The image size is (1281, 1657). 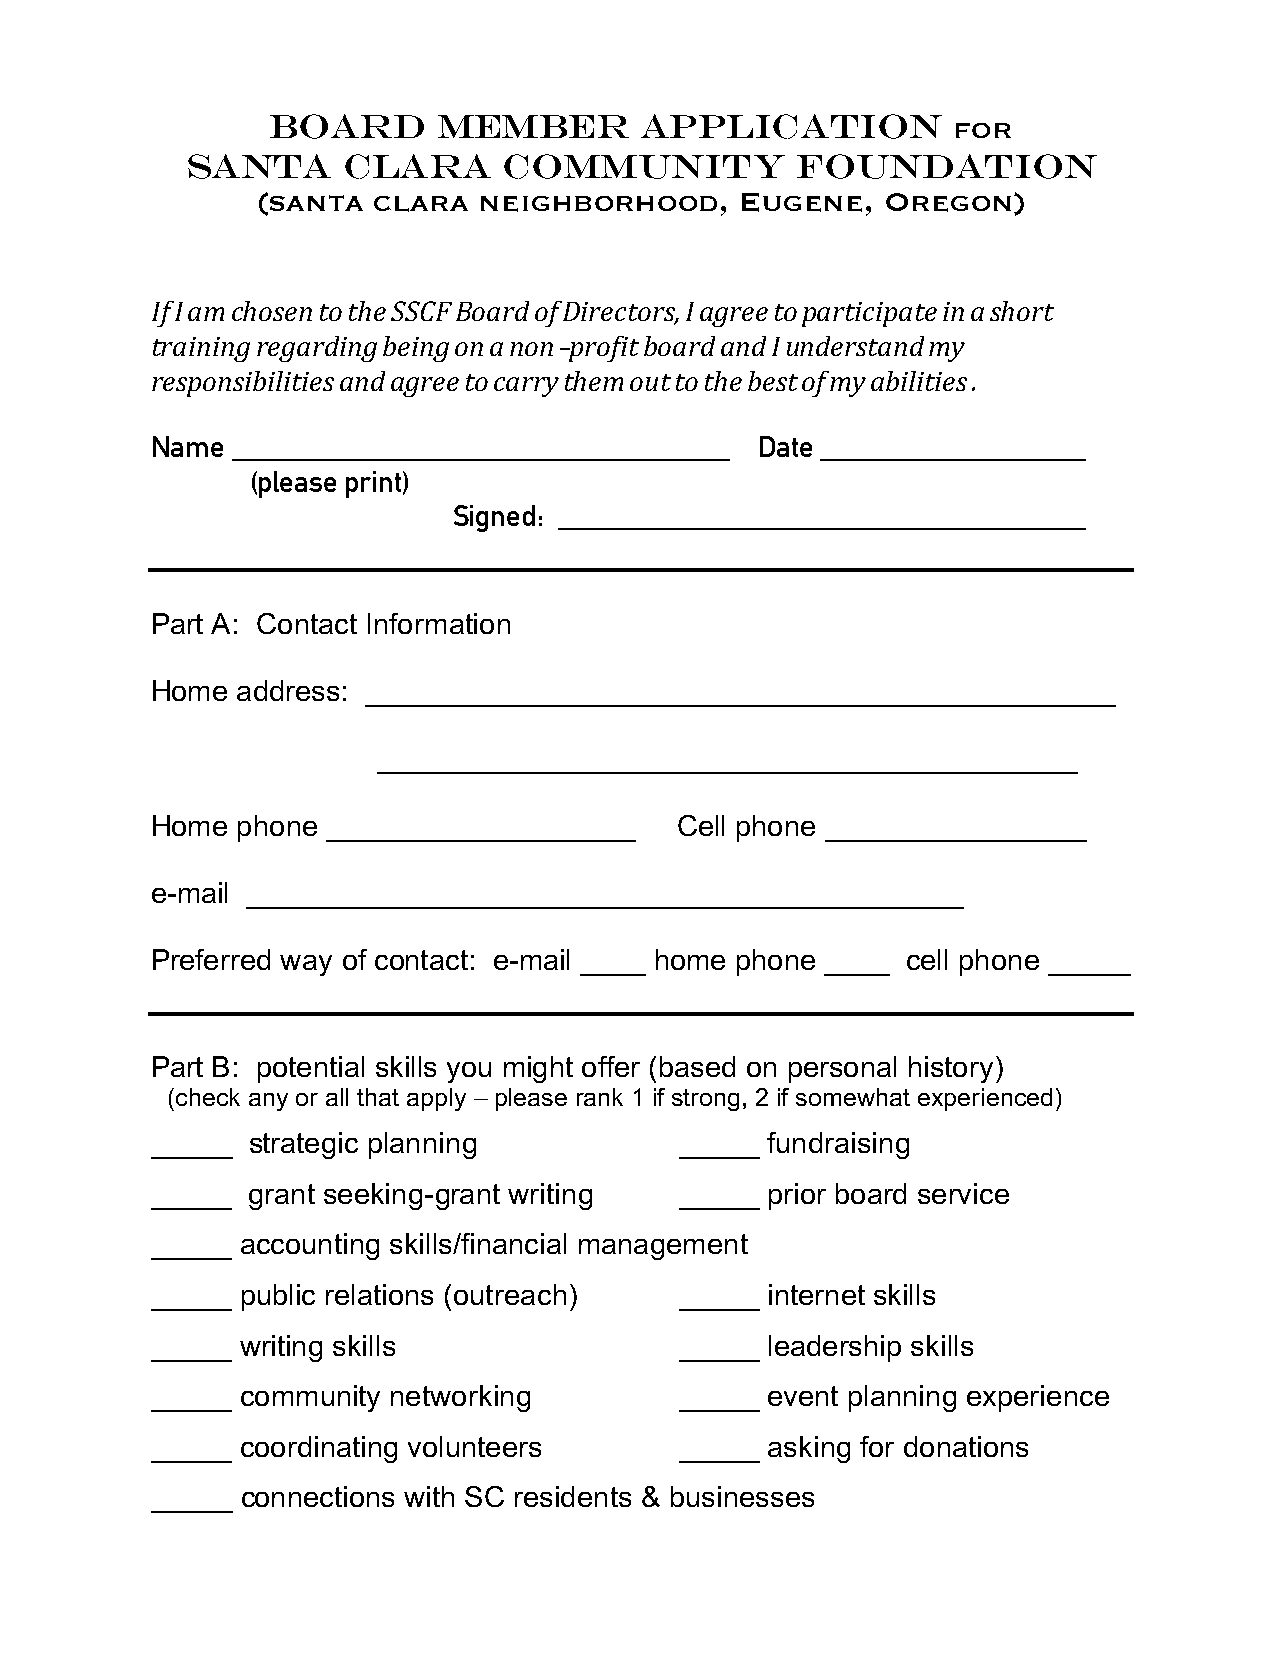 What do you see at coordinates (599, 204) in the image?
I see `neighborhood` at bounding box center [599, 204].
